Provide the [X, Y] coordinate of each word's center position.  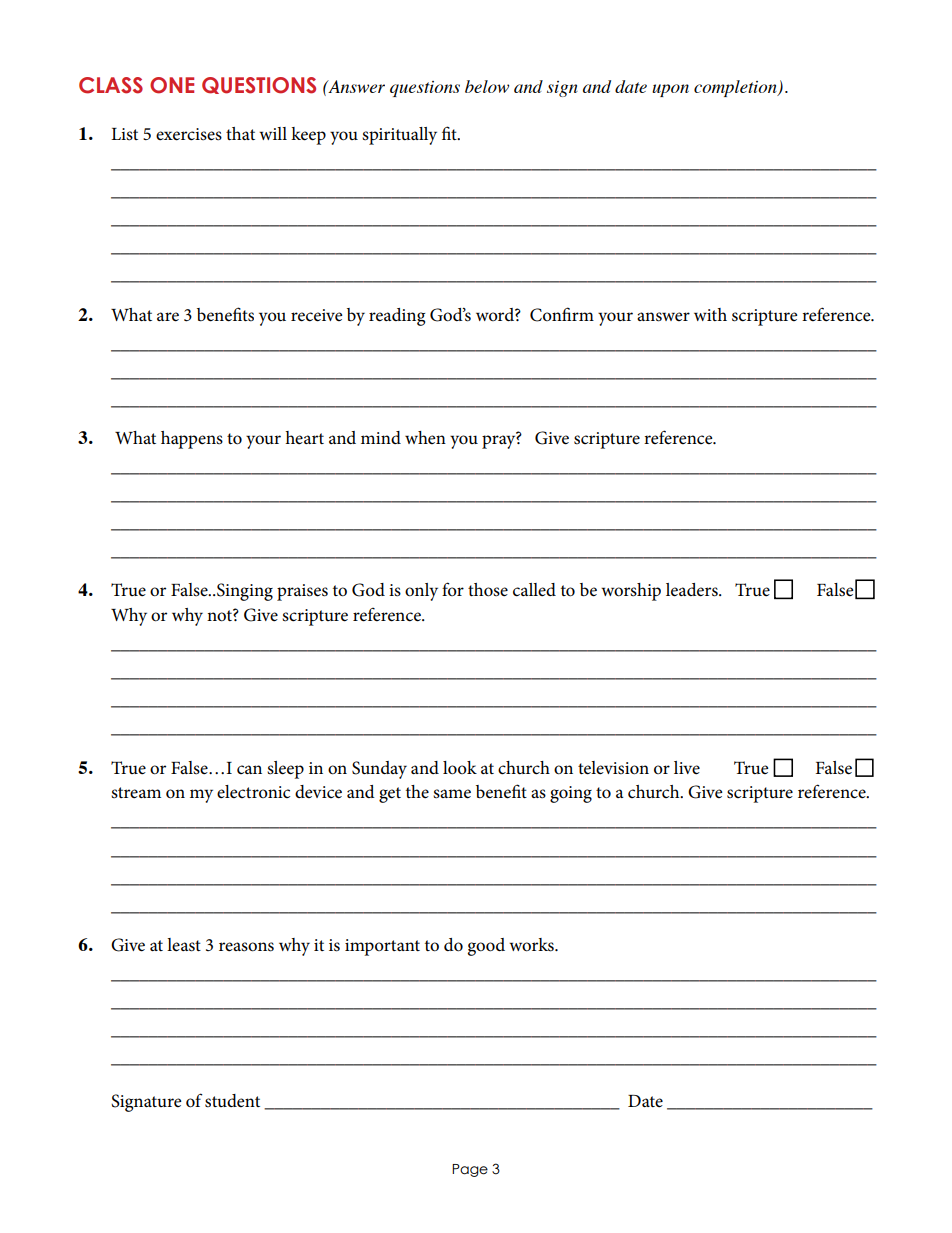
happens [192, 440]
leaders [693, 590]
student [232, 1101]
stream [136, 793]
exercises [189, 134]
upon [670, 90]
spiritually [399, 136]
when [425, 437]
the [417, 792]
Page [470, 1170]
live [687, 768]
